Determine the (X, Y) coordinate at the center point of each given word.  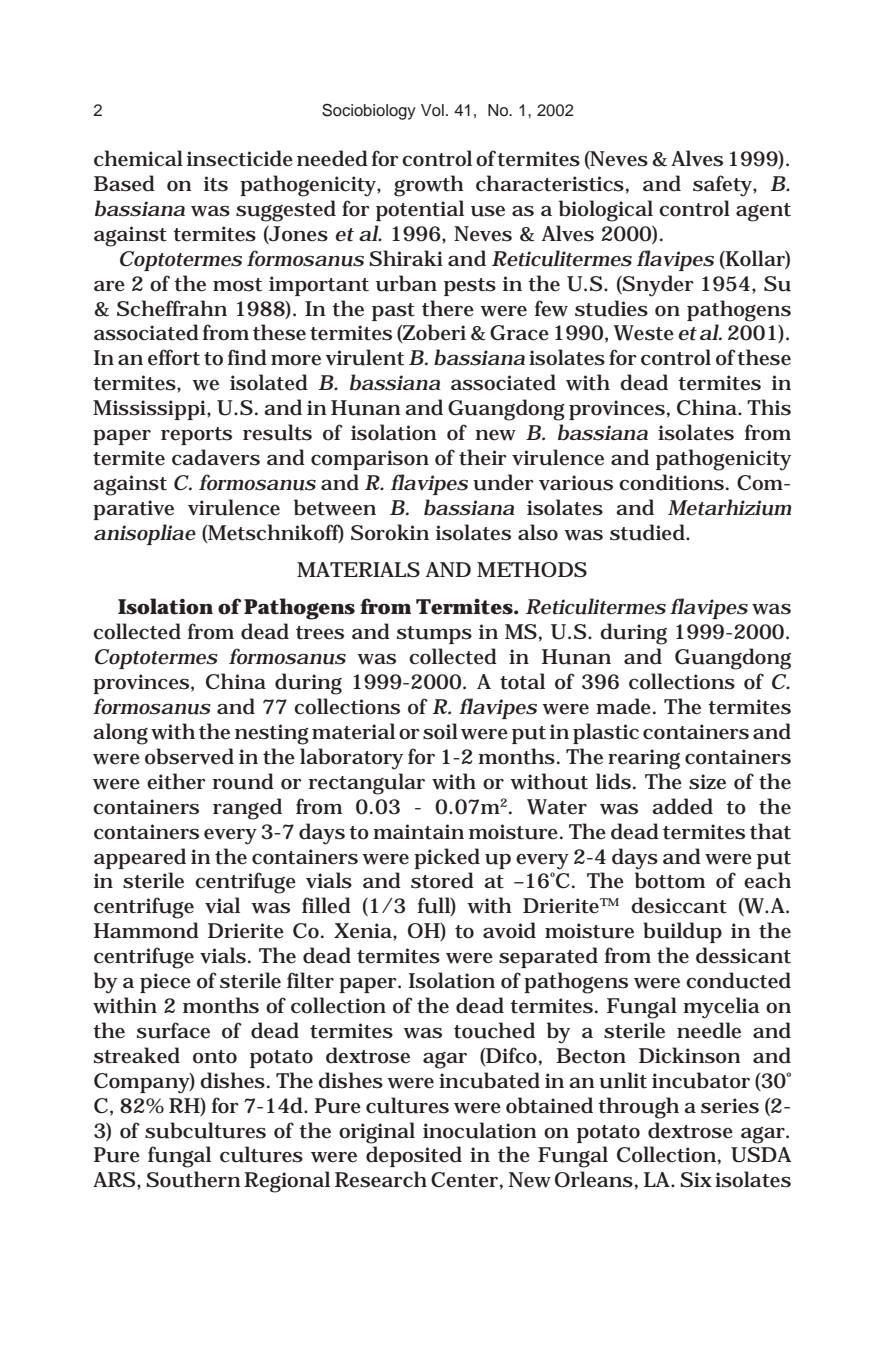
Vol (432, 110)
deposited (414, 1156)
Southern (193, 1179)
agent (763, 212)
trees (320, 633)
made (625, 706)
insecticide (240, 158)
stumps (434, 635)
